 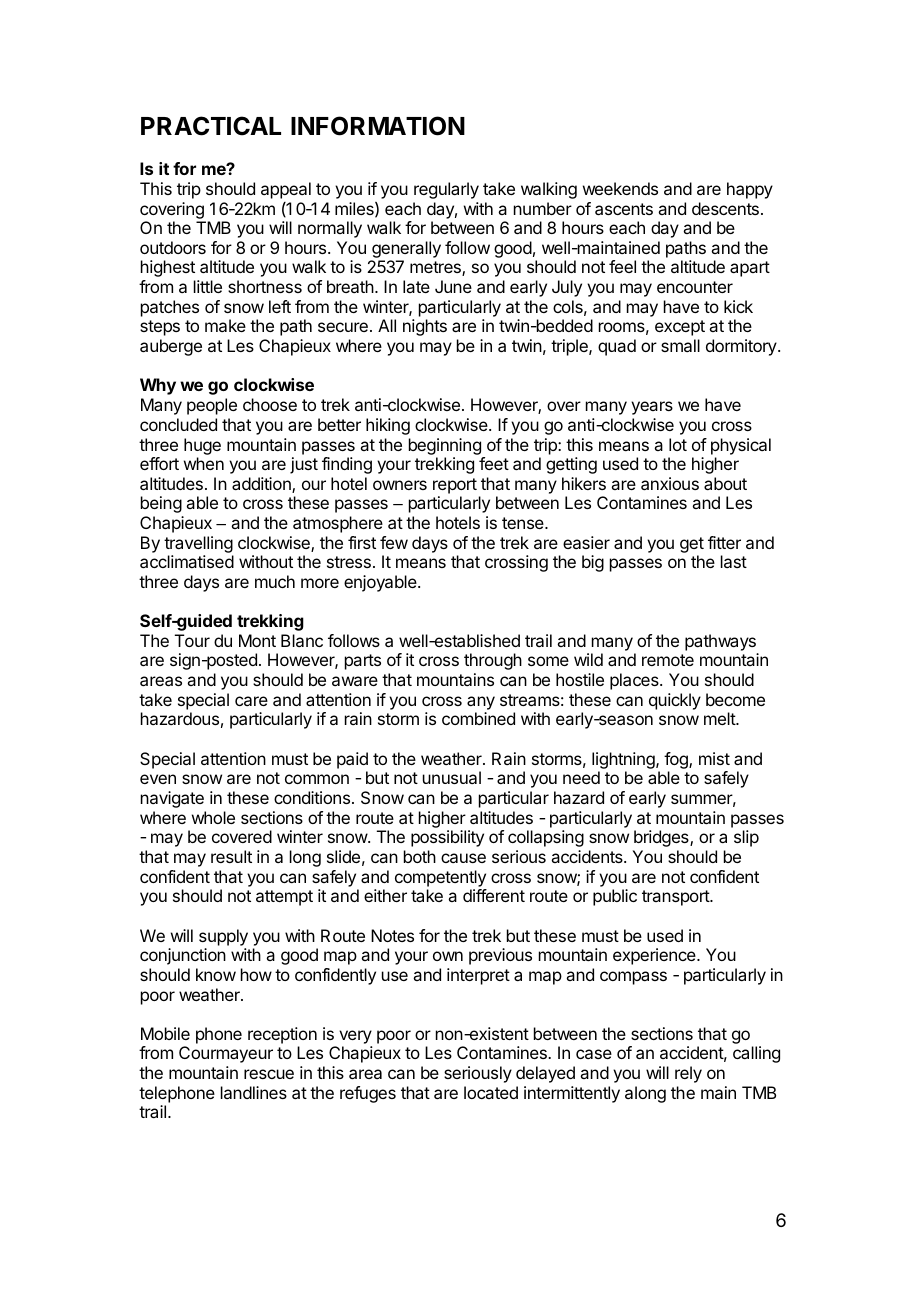 I want to click on Mont, so click(x=257, y=640).
